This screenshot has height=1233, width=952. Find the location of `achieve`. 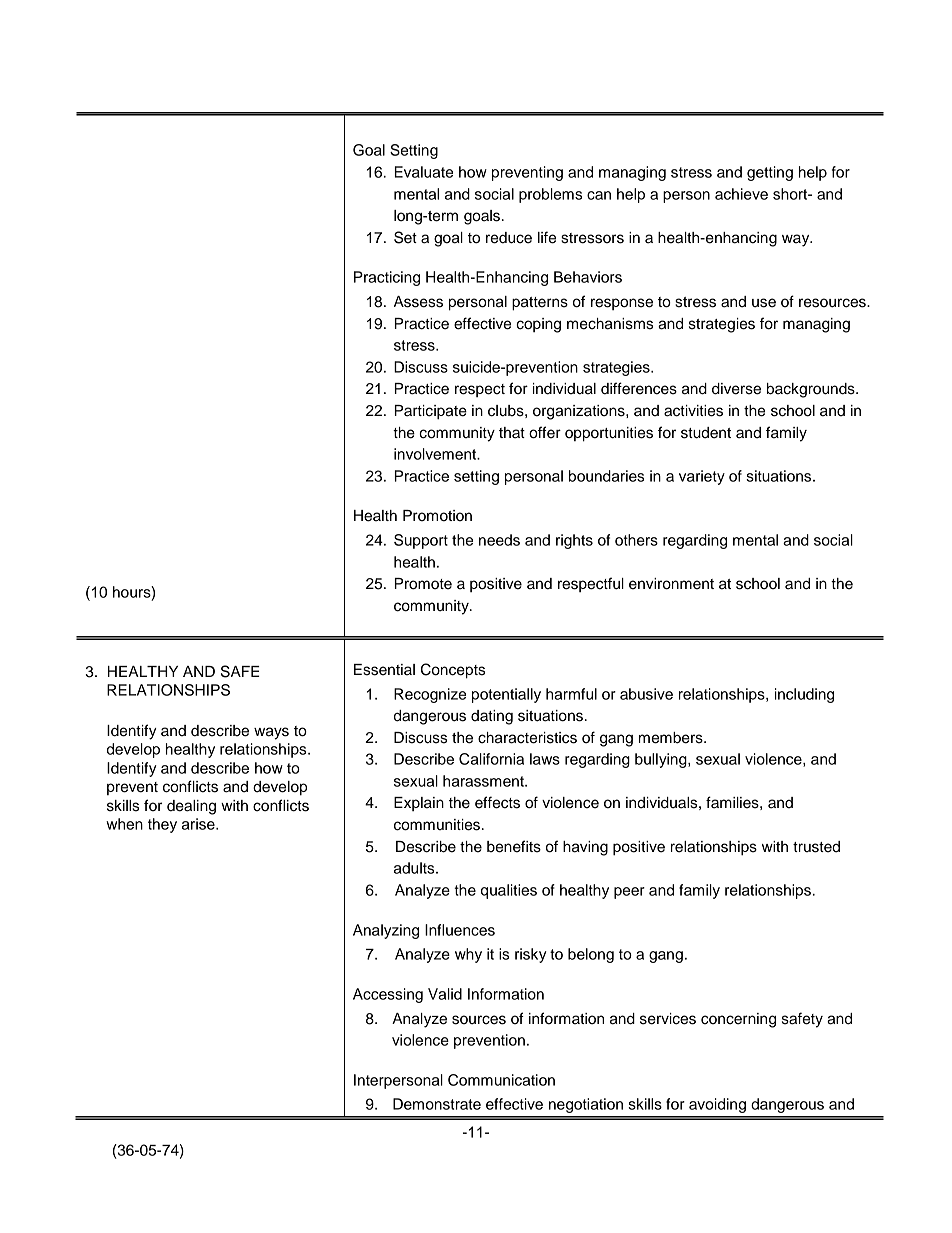

achieve is located at coordinates (741, 194).
